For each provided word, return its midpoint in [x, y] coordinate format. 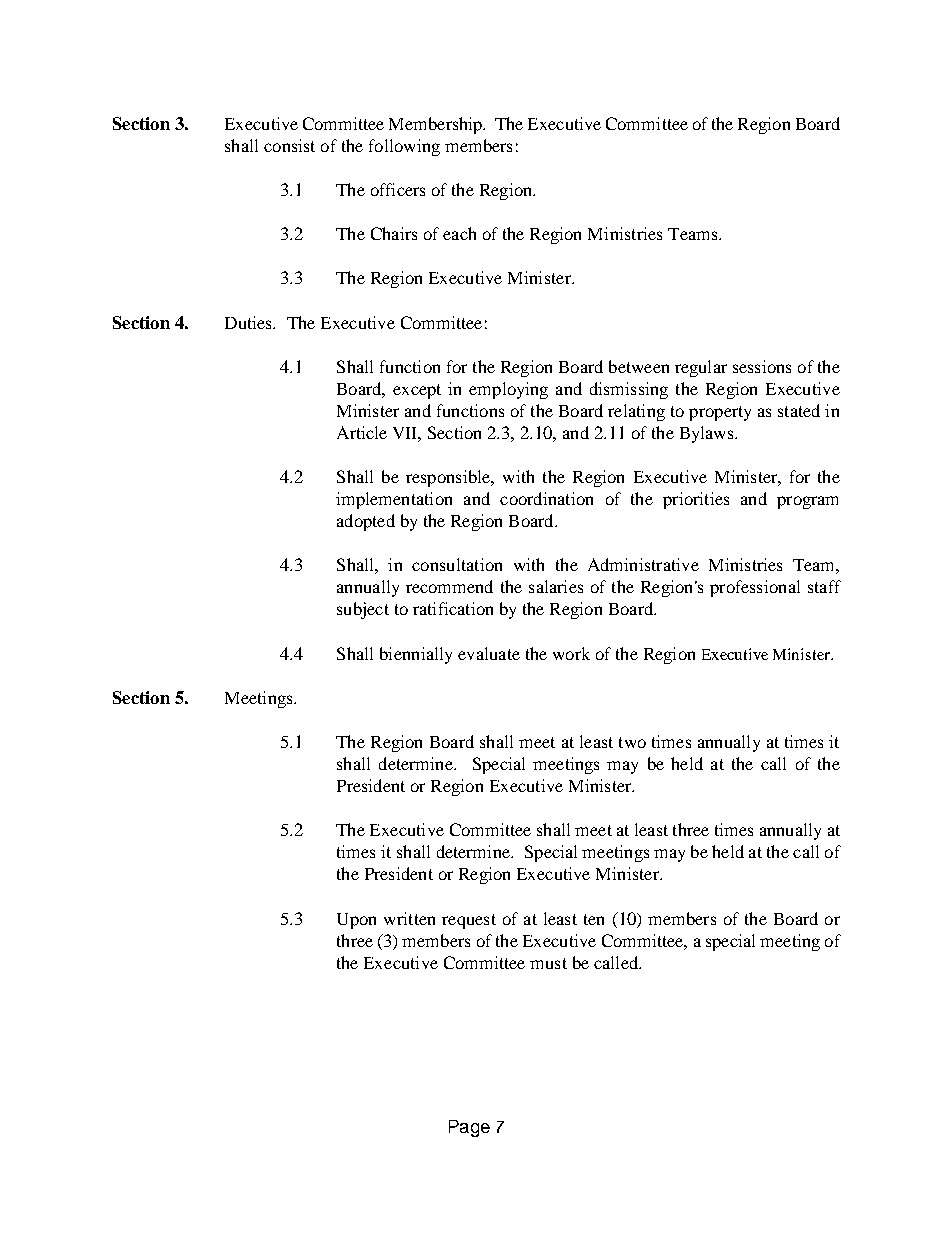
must [548, 963]
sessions [762, 366]
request [469, 921]
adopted [366, 522]
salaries [556, 586]
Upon [356, 921]
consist [289, 145]
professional [755, 588]
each [459, 233]
